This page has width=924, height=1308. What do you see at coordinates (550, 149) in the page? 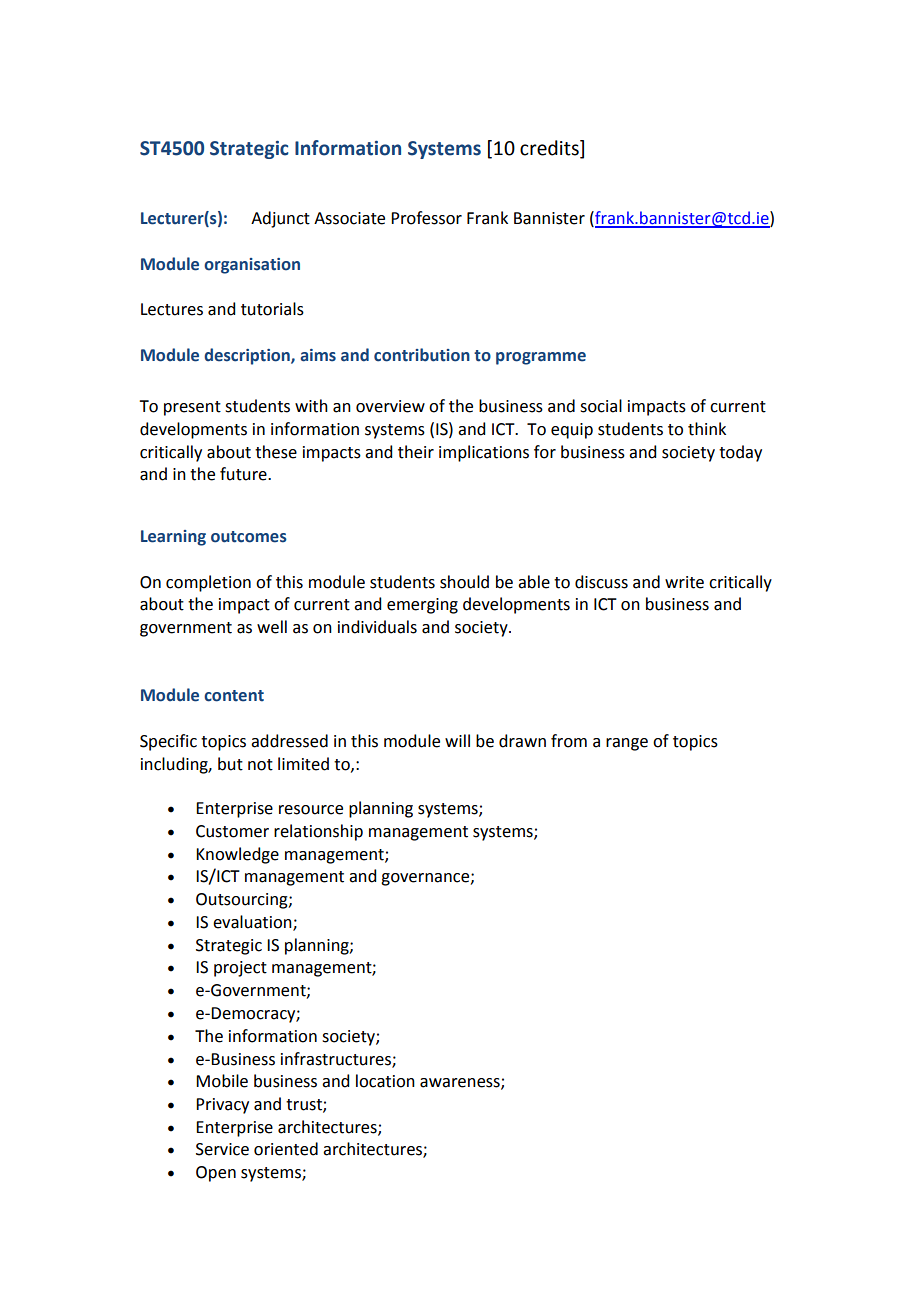
I see `credits` at bounding box center [550, 149].
